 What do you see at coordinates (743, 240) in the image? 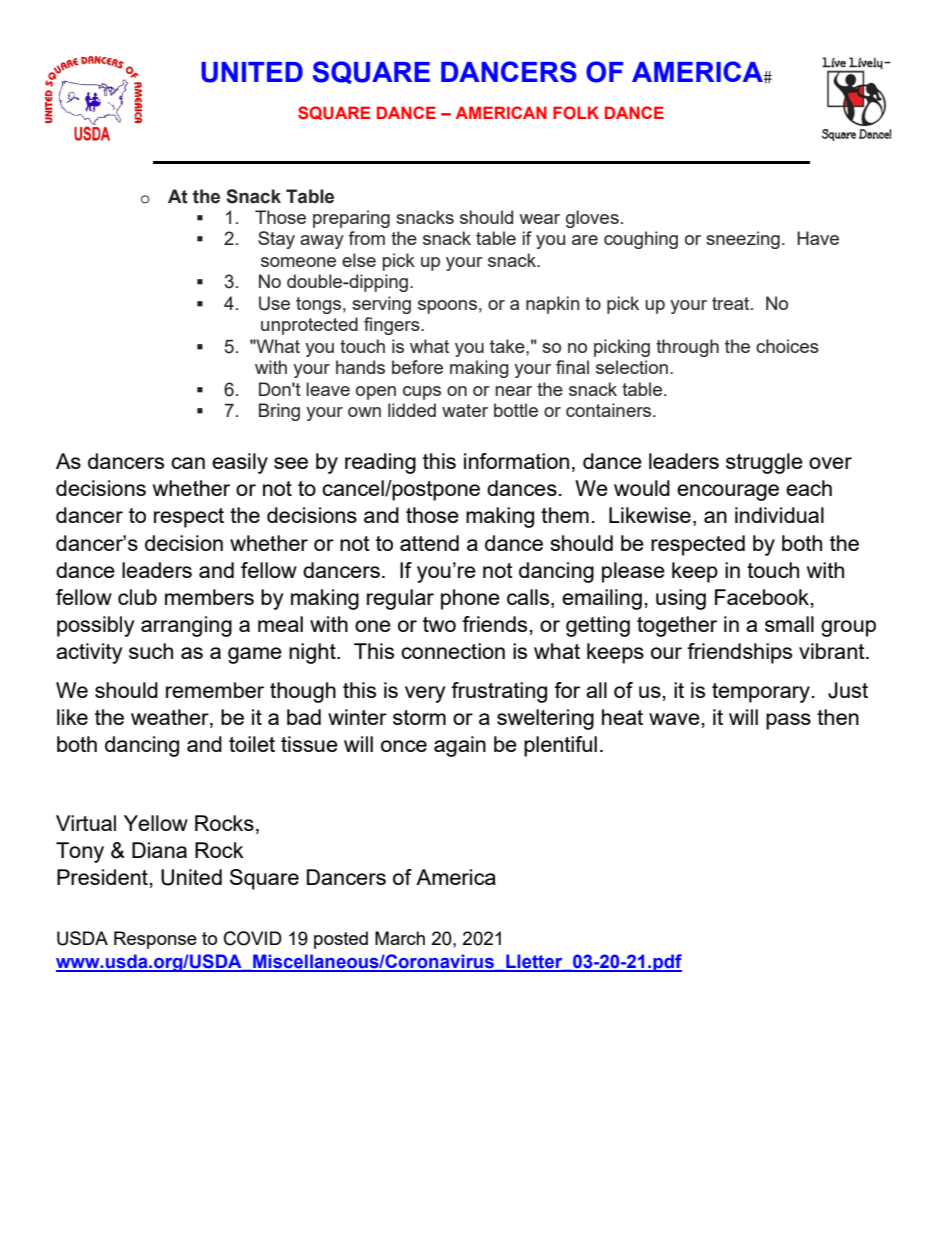
I see `sneezing` at bounding box center [743, 240].
